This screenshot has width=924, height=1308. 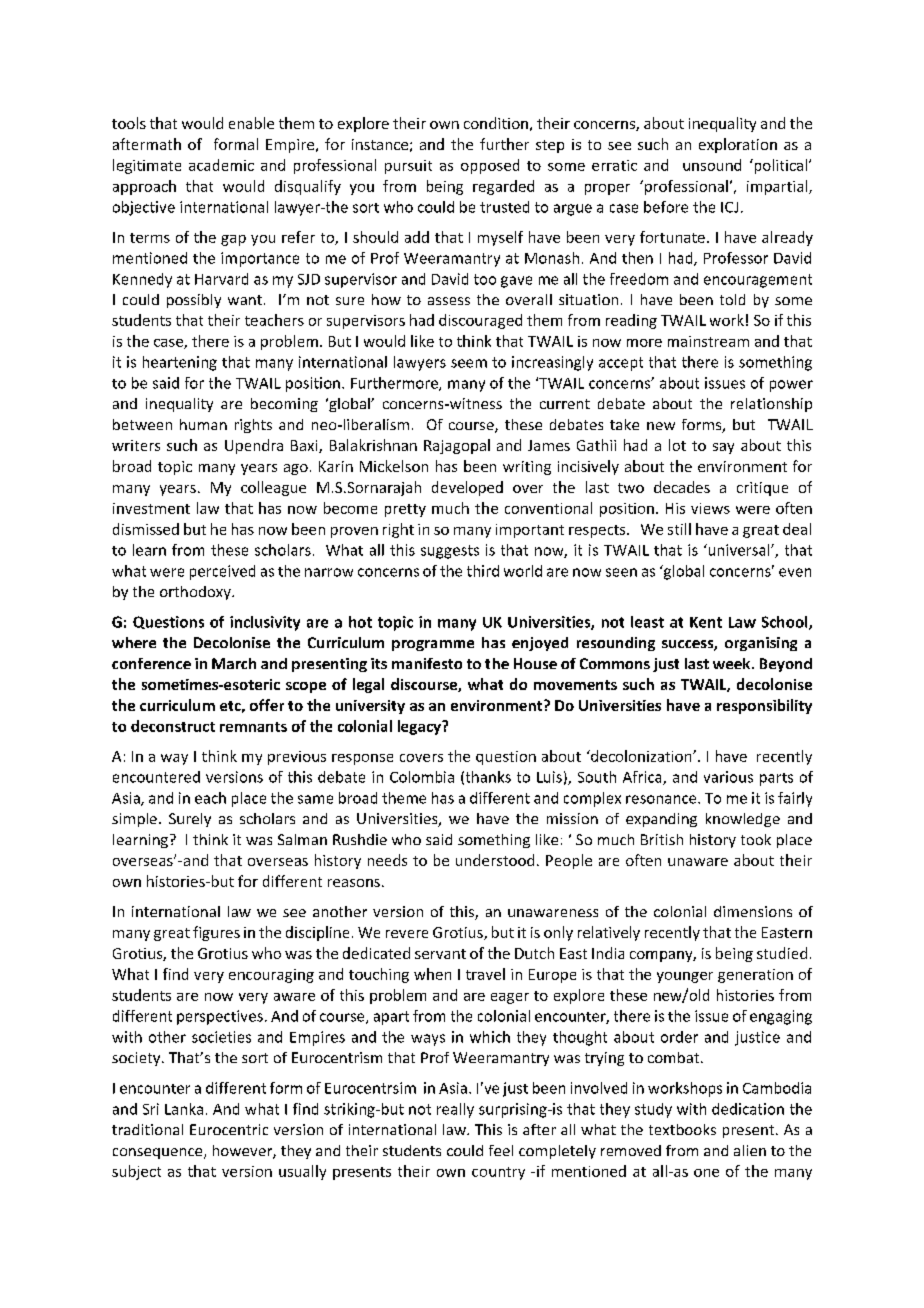 What do you see at coordinates (712, 165) in the screenshot?
I see `unsound` at bounding box center [712, 165].
